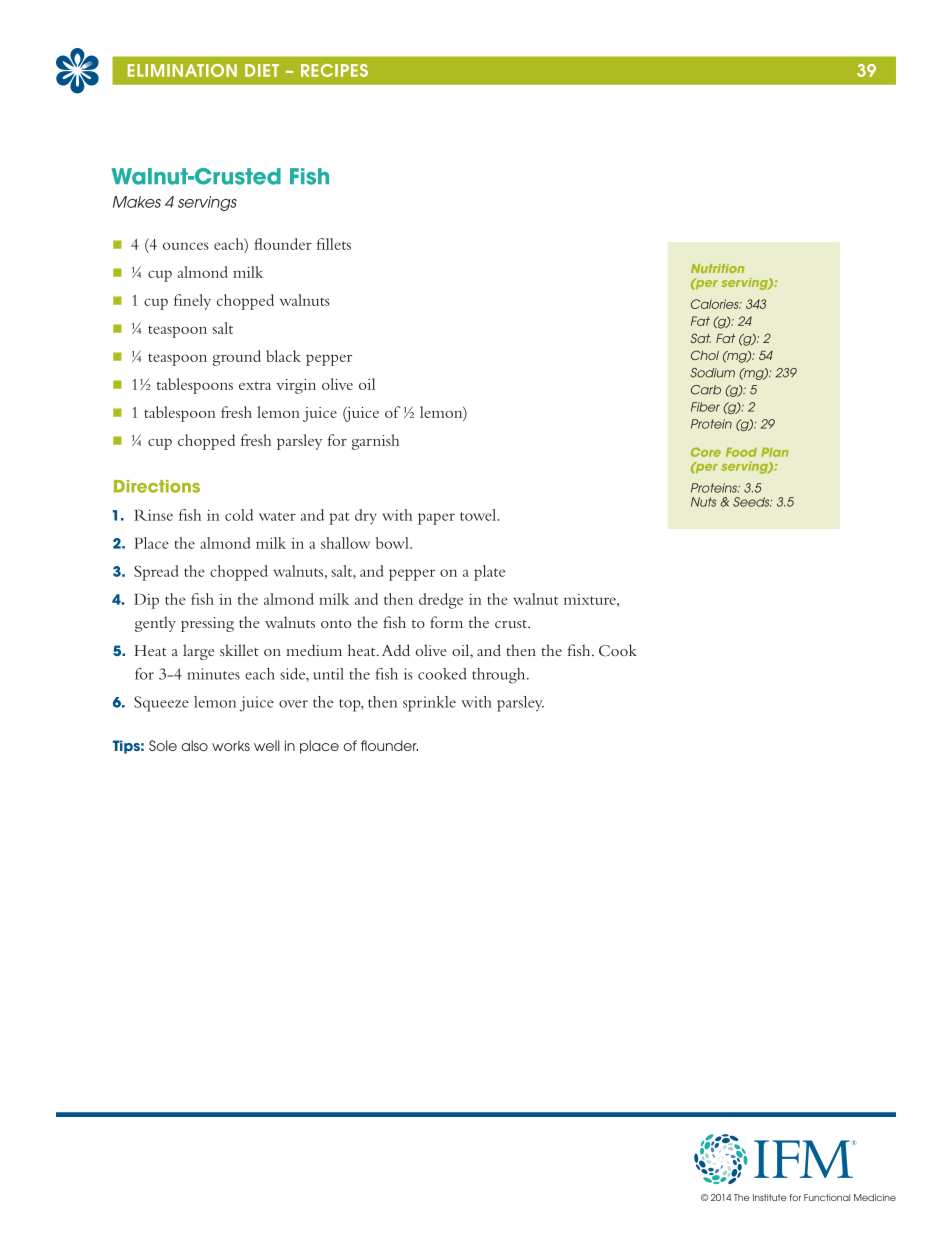  I want to click on pressing, so click(207, 624).
